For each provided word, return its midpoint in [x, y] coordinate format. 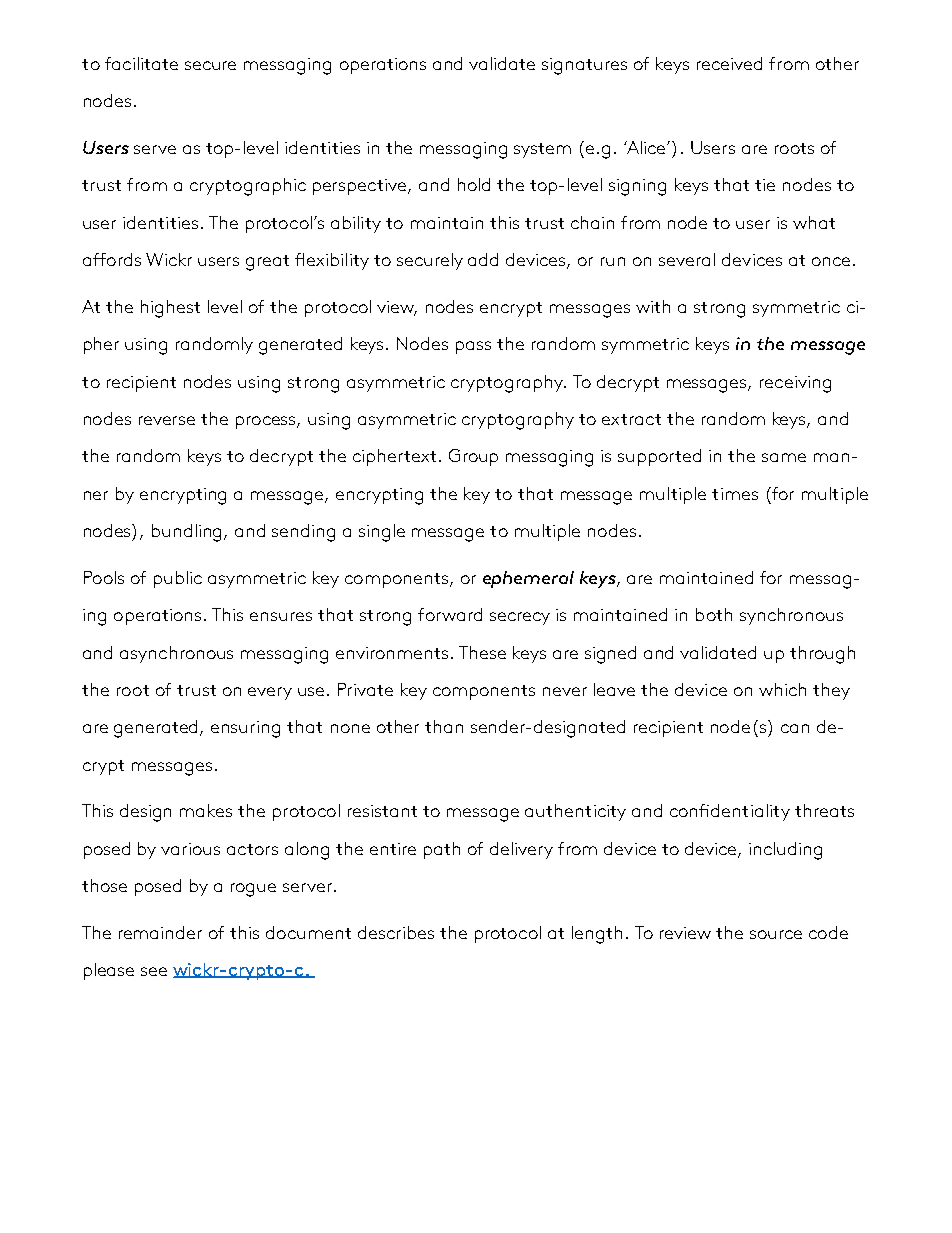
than [444, 726]
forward [450, 614]
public [178, 579]
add [483, 259]
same [784, 457]
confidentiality [730, 812]
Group [473, 457]
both [714, 614]
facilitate [141, 63]
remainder [160, 932]
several [687, 259]
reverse [167, 420]
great [267, 263]
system [542, 150]
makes [206, 810]
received [729, 63]
